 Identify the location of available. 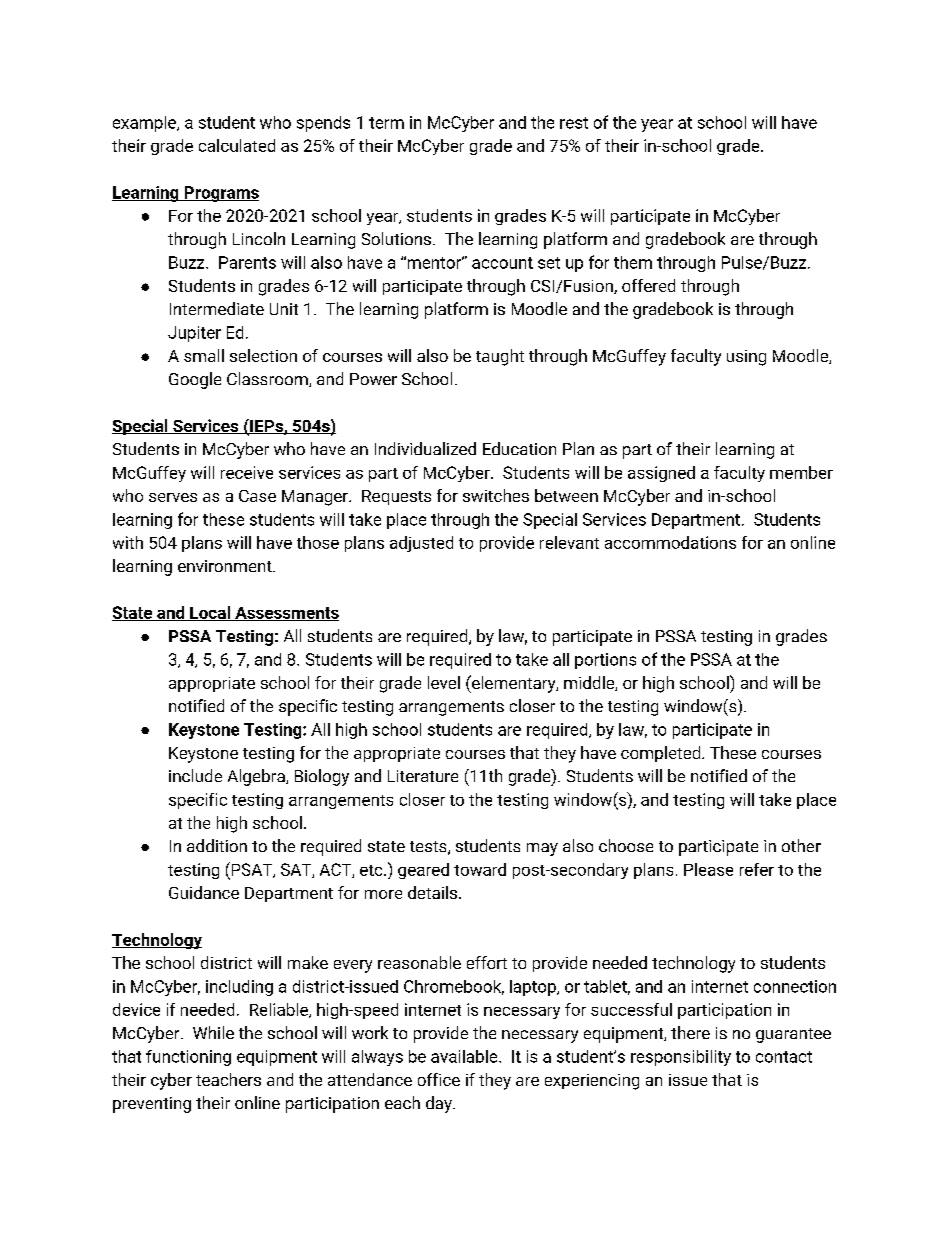
(465, 1056).
